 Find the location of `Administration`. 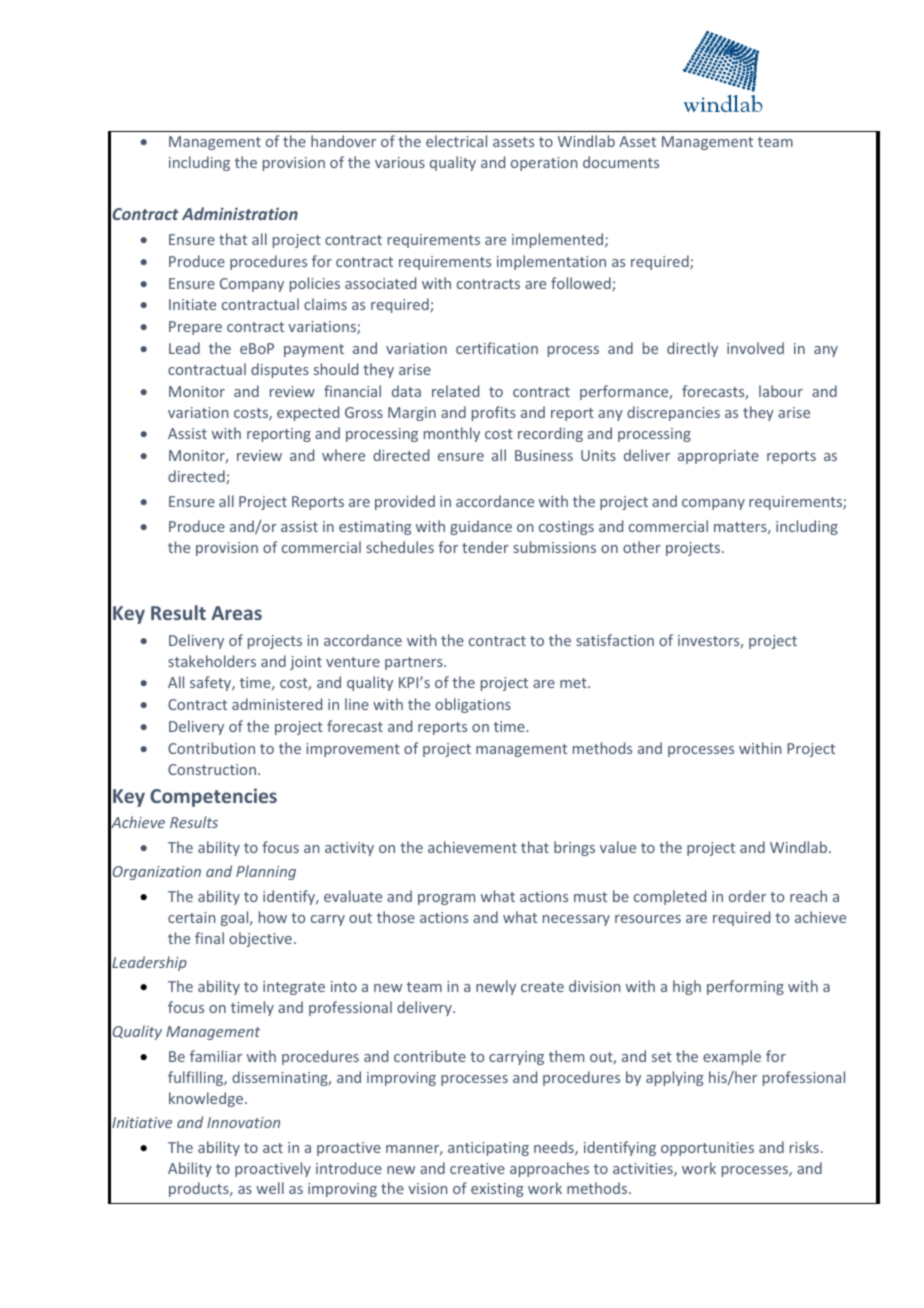

Administration is located at coordinates (240, 213).
